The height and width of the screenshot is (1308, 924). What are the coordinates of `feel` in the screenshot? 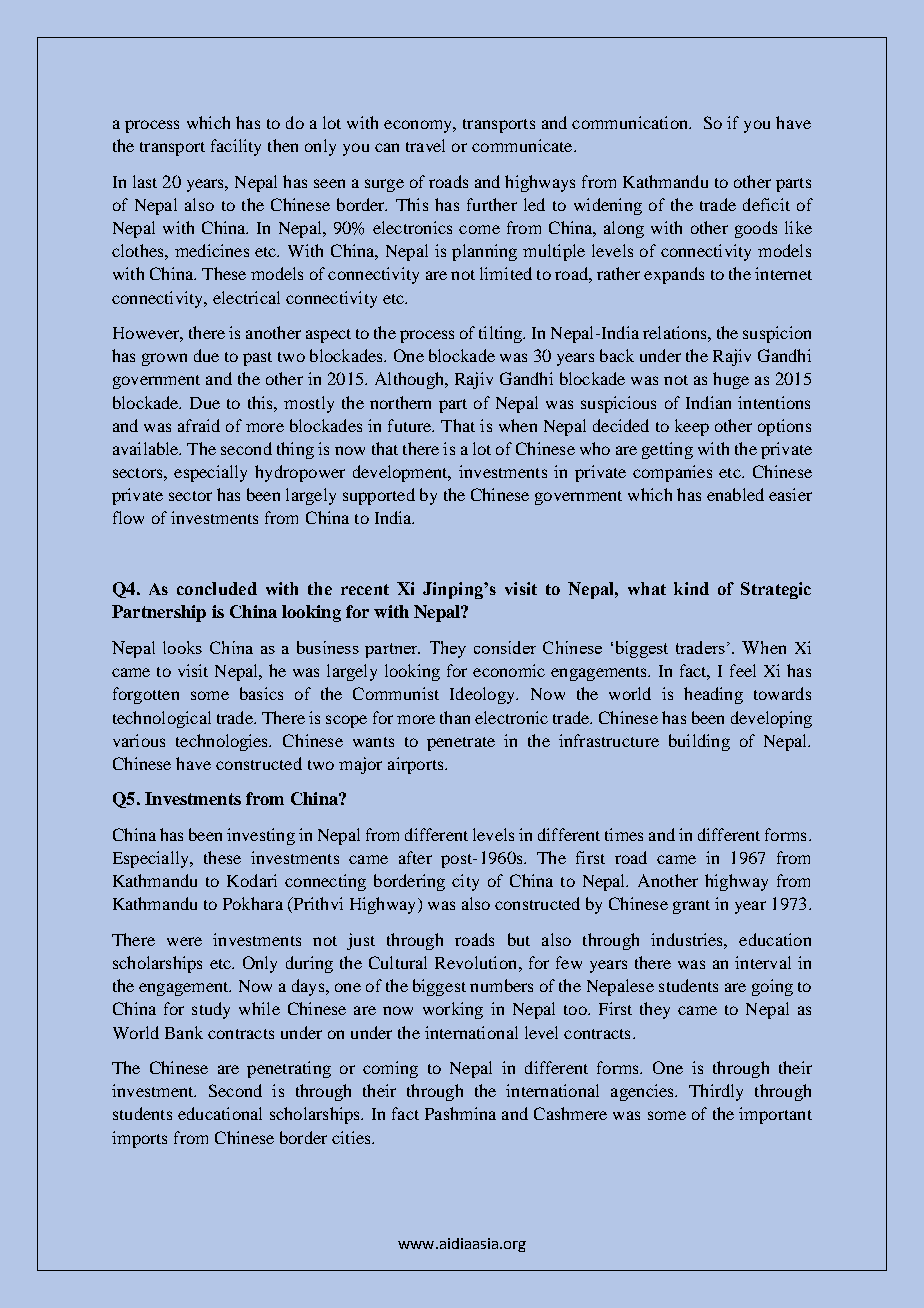 It's located at (743, 670).
